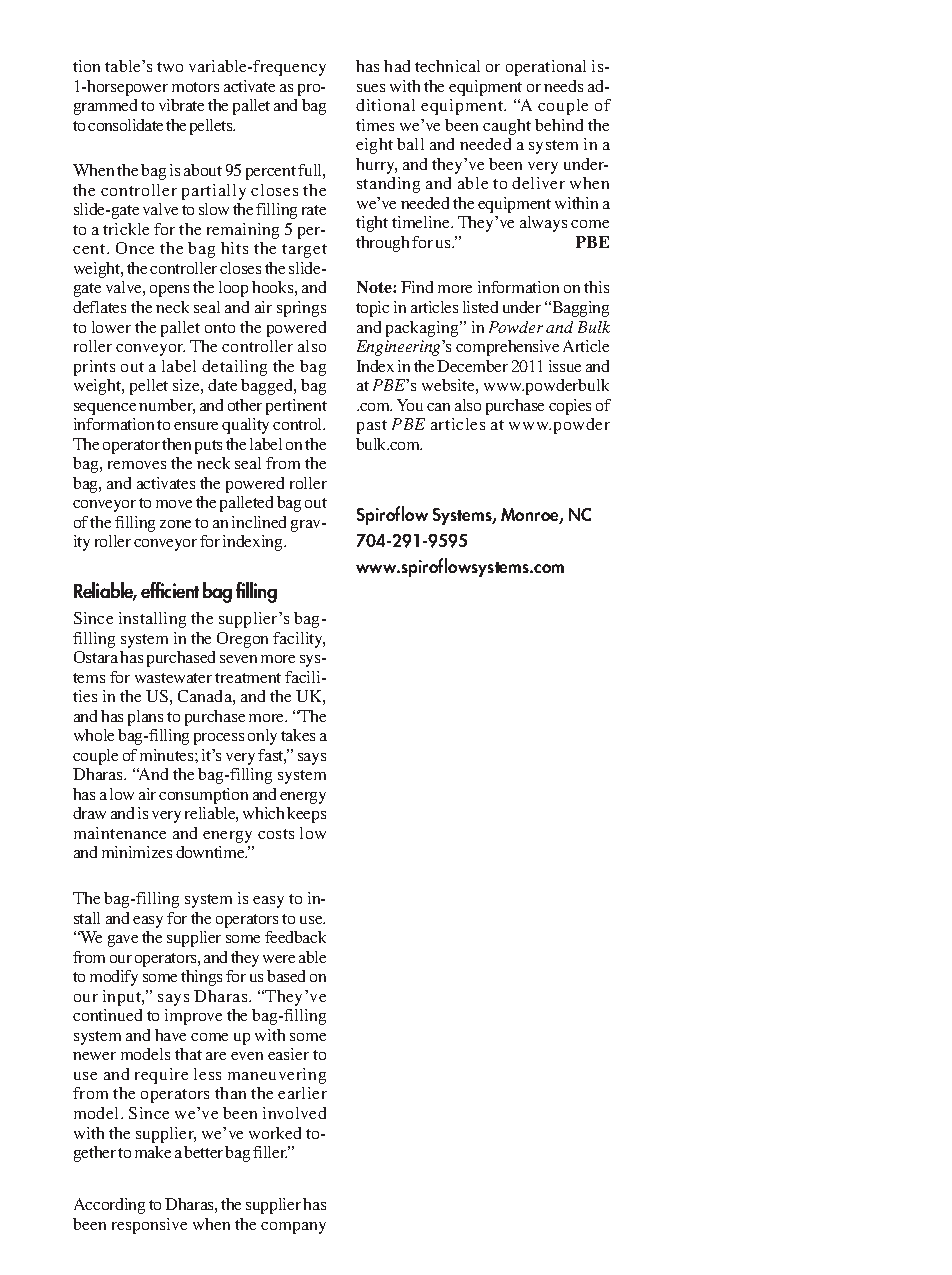 The height and width of the screenshot is (1275, 952). Describe the element at coordinates (298, 735) in the screenshot. I see `takes` at that location.
